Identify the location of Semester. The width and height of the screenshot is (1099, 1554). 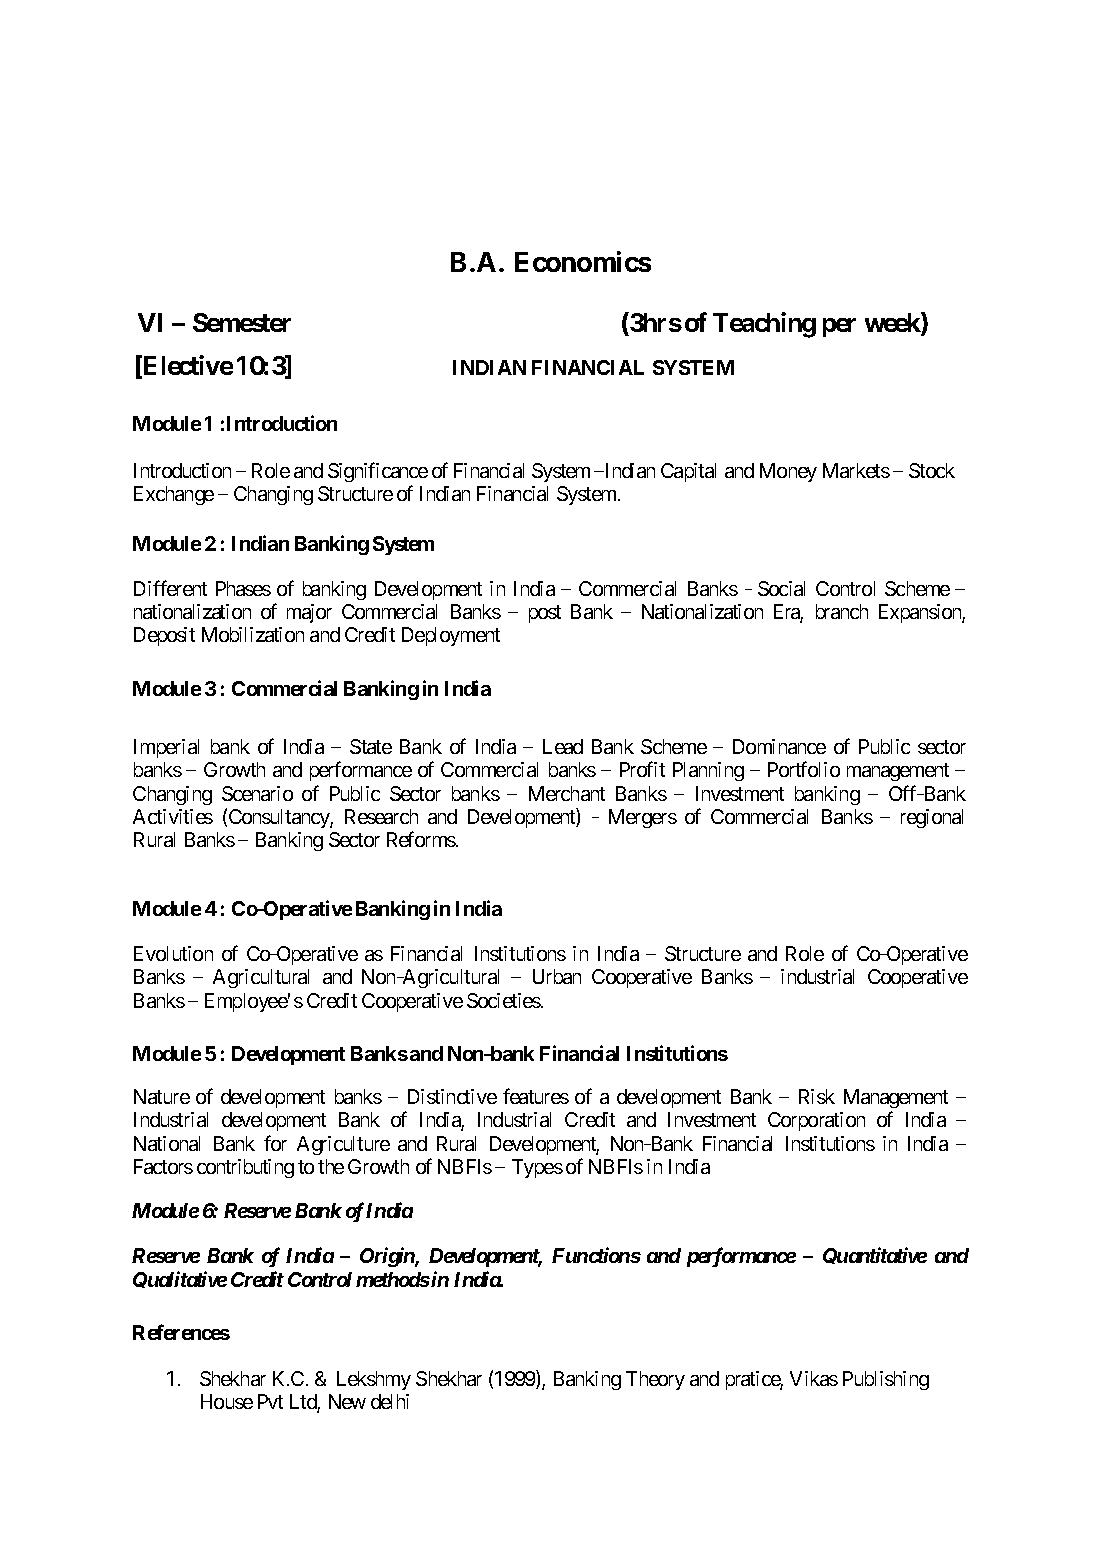
(242, 322).
